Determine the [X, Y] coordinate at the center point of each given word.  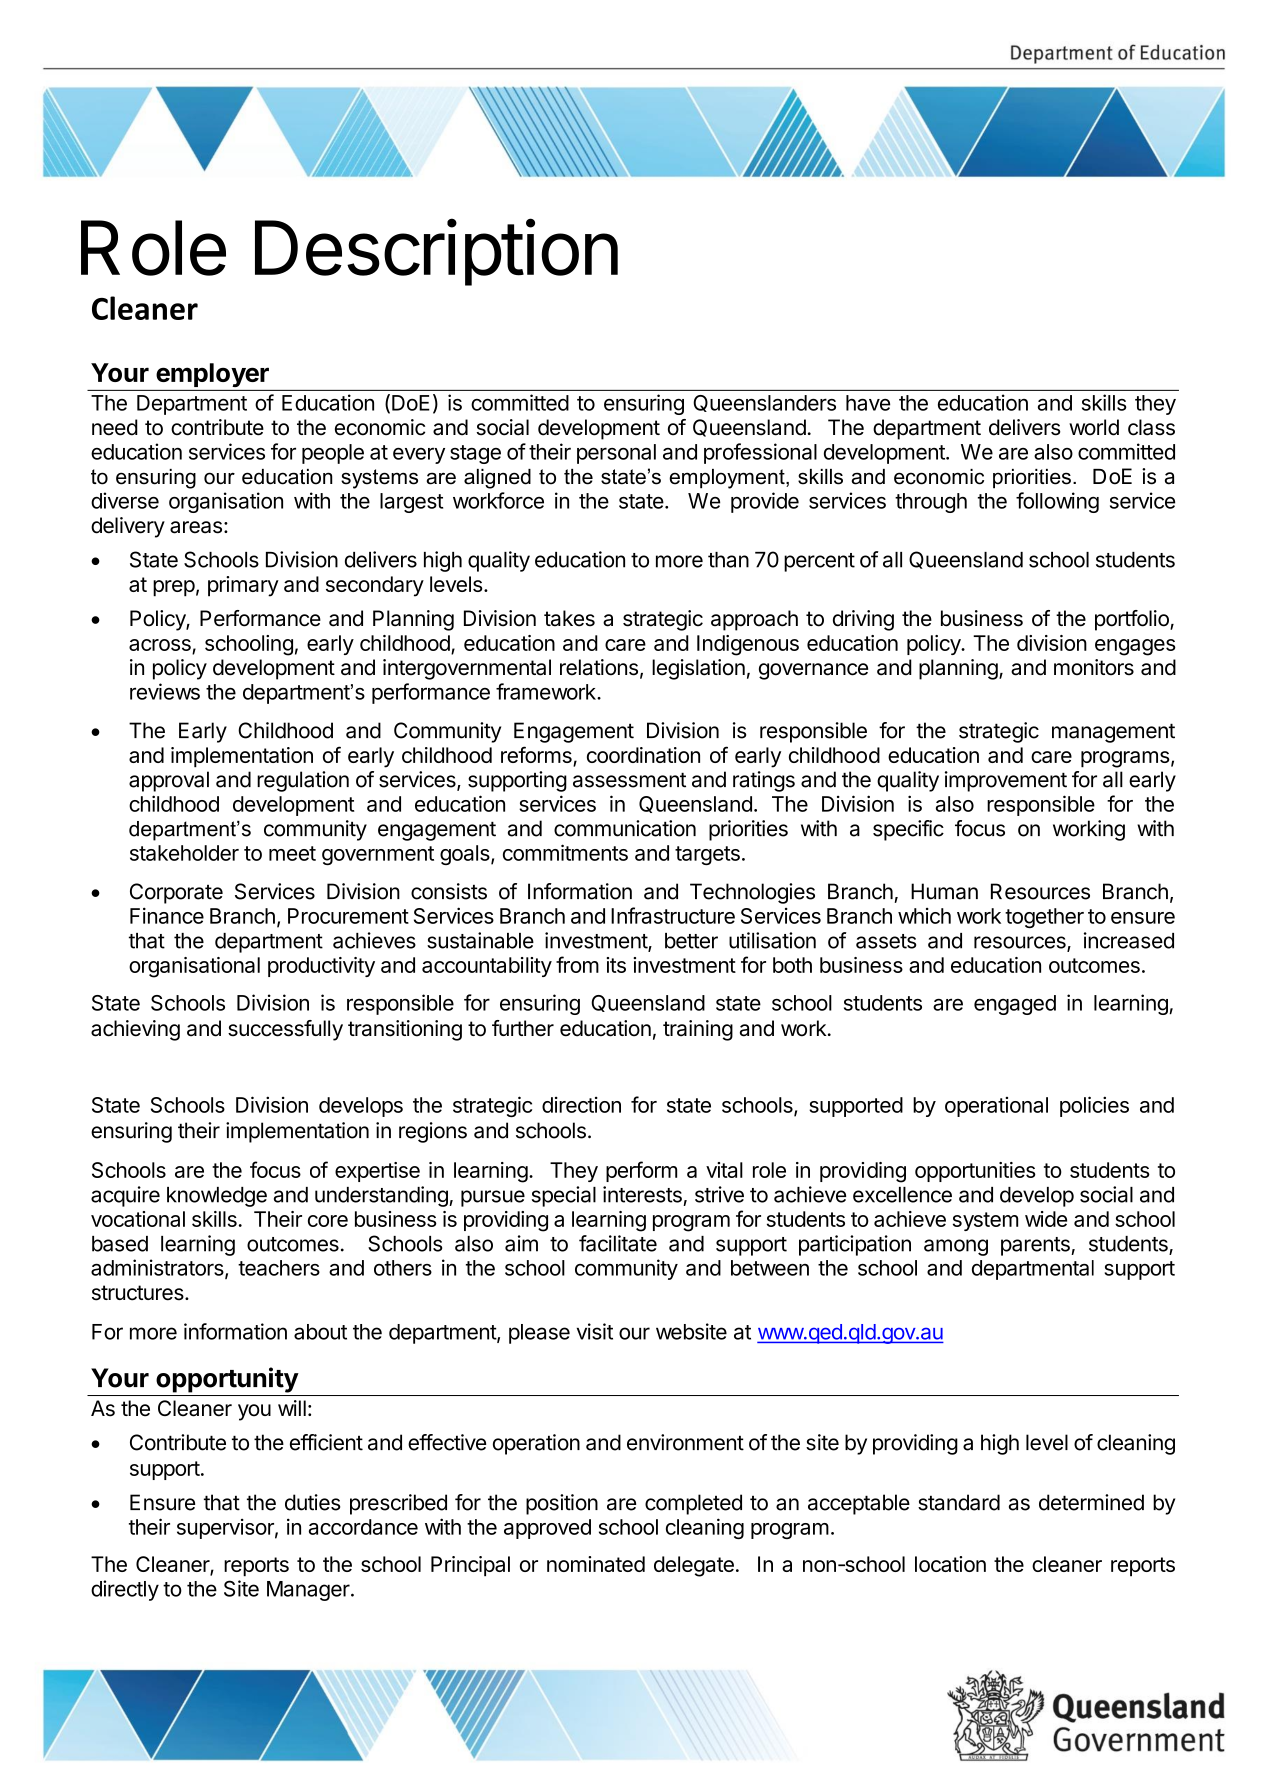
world [1094, 427]
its [616, 965]
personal [616, 454]
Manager [309, 1591]
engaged [1015, 1005]
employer [212, 375]
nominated [596, 1564]
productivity [321, 967]
